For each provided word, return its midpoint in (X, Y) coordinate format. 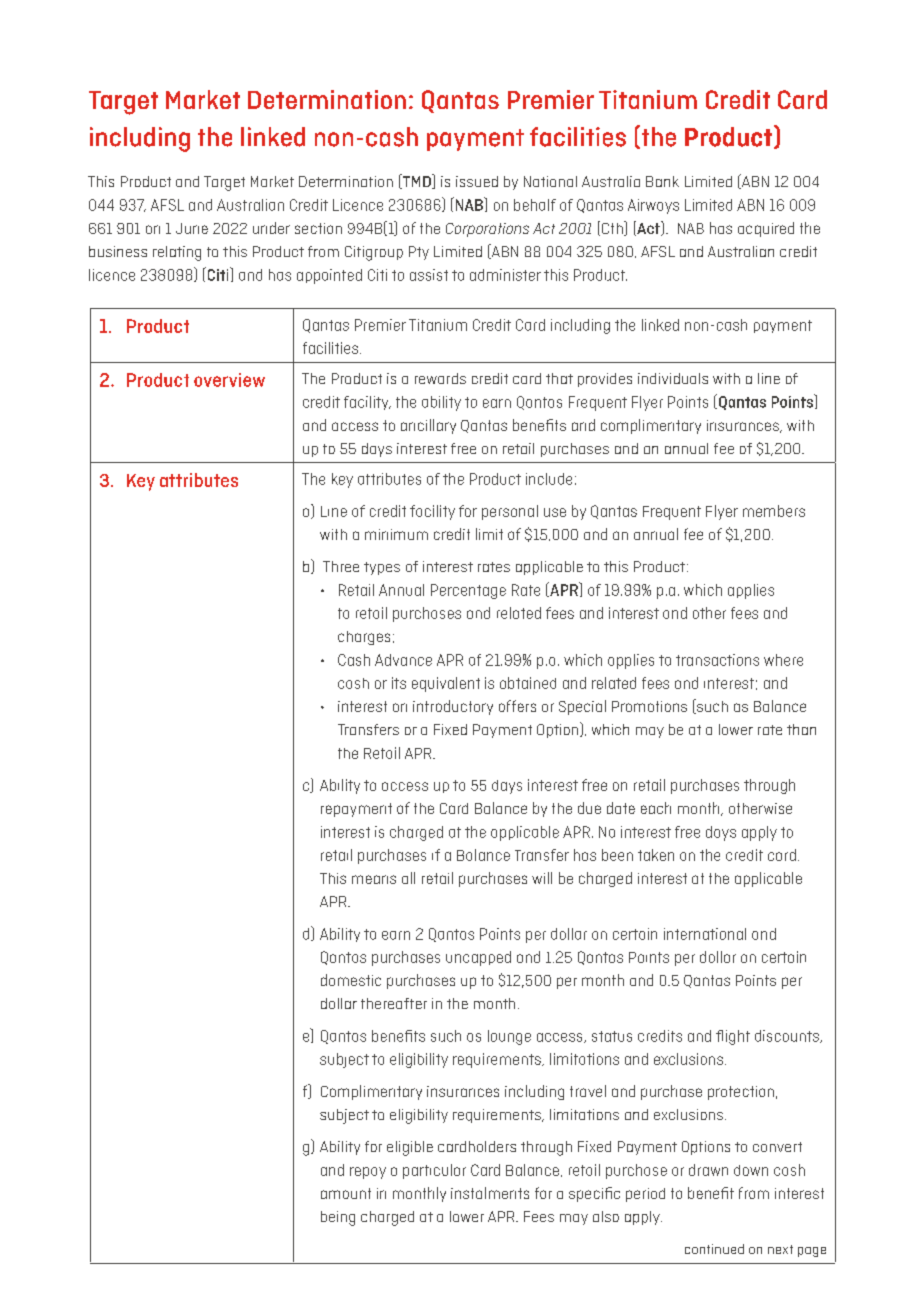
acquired (766, 229)
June (192, 228)
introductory (453, 707)
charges (364, 638)
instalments (490, 1193)
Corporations (487, 230)
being (338, 1218)
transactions (717, 660)
